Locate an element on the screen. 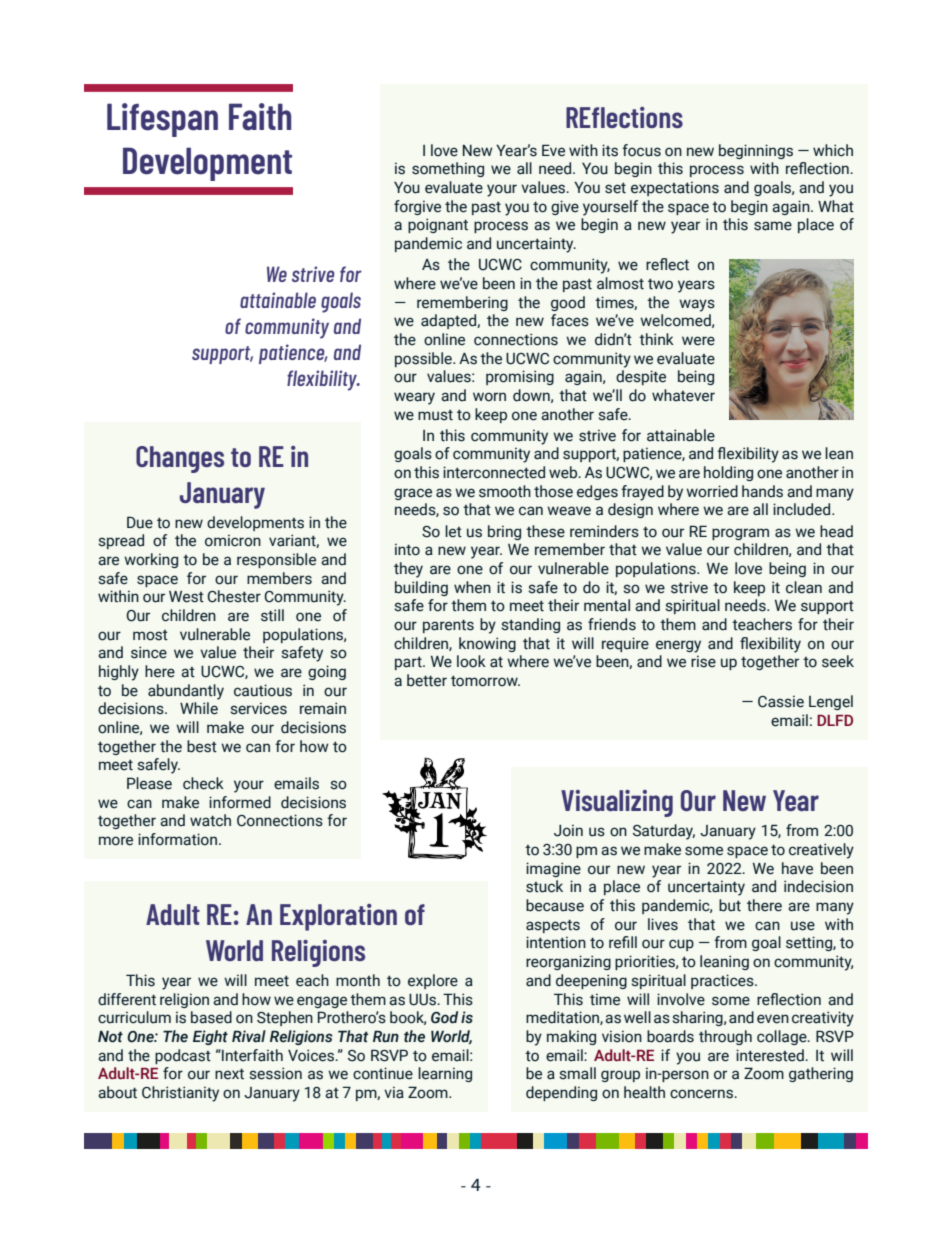  podcast is located at coordinates (183, 1056).
